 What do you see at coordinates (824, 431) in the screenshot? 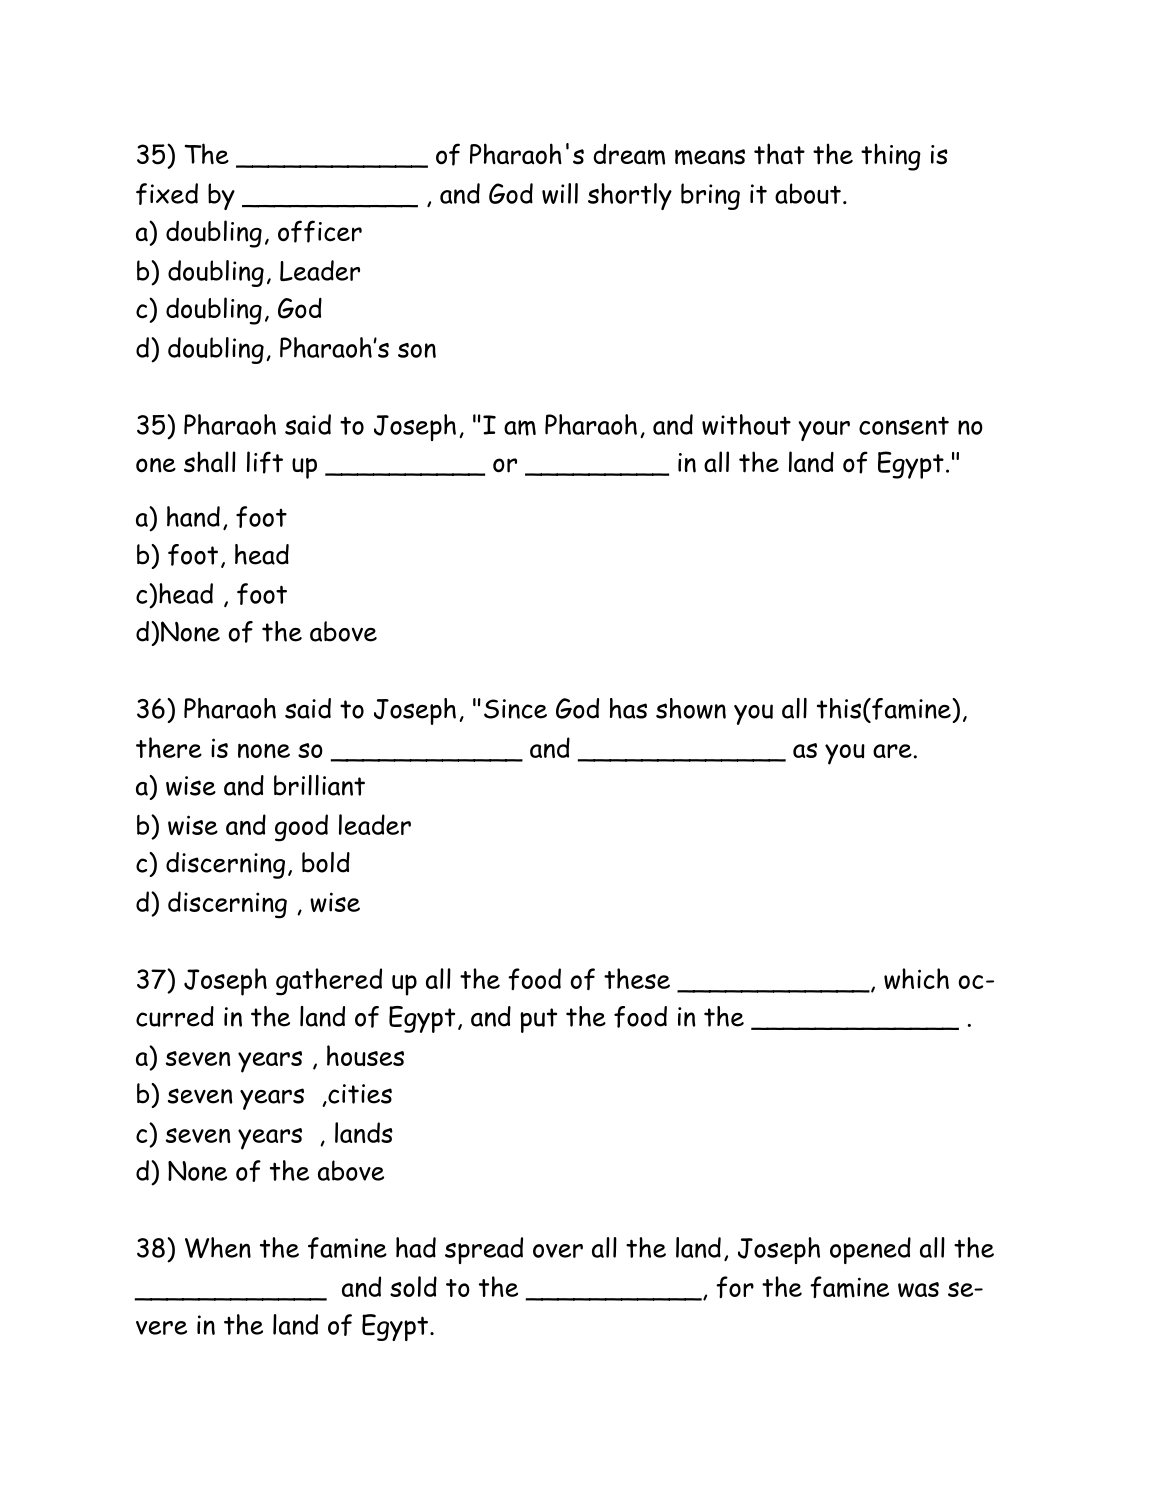
I see `your` at bounding box center [824, 431].
